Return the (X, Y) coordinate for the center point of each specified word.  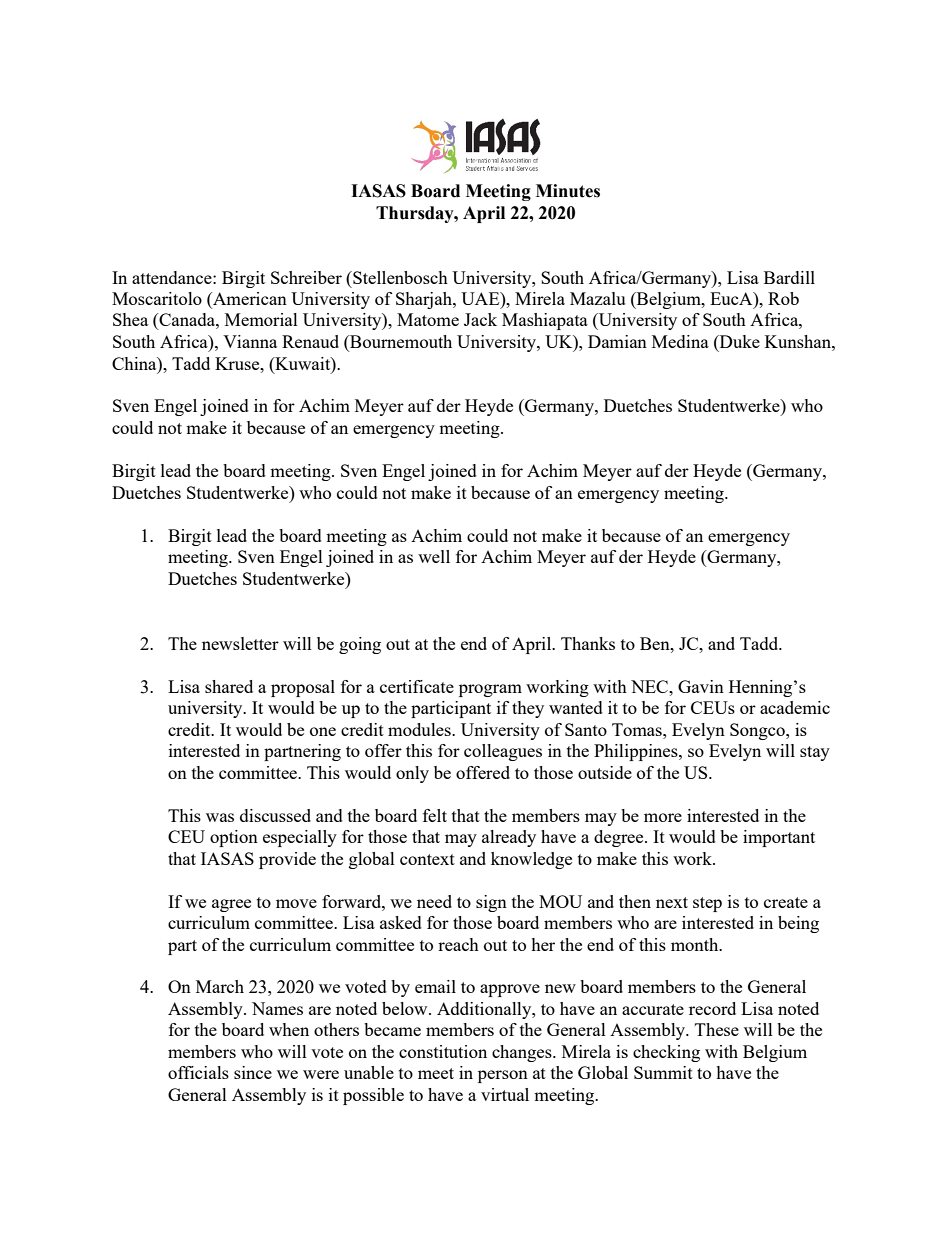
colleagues (503, 752)
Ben (656, 643)
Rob (783, 298)
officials (198, 1072)
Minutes (568, 191)
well (434, 556)
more (663, 817)
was (220, 817)
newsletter (240, 643)
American (249, 300)
